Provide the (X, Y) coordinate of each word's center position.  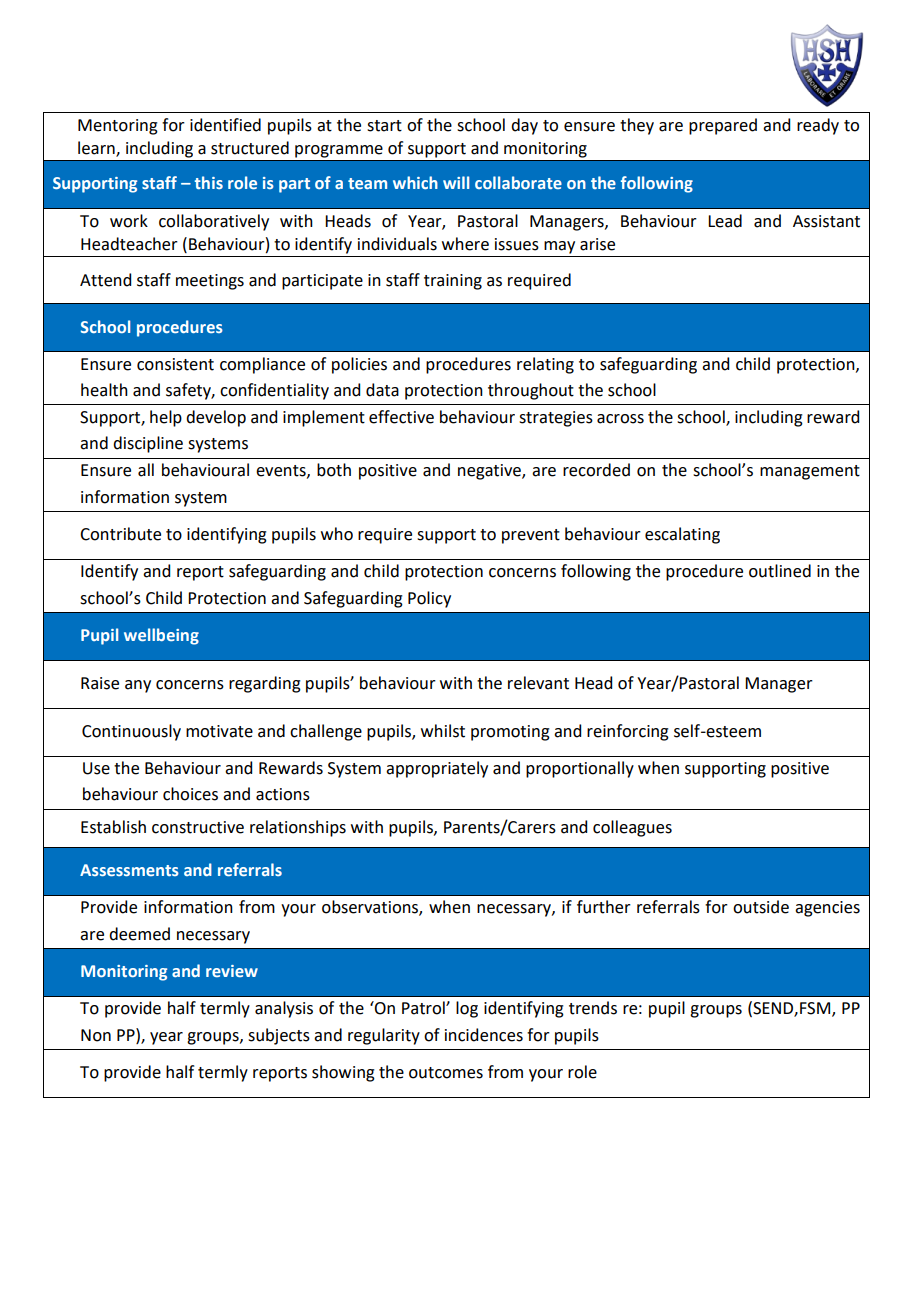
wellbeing (161, 636)
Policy (429, 599)
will (456, 182)
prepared (723, 126)
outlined (780, 571)
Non (96, 1035)
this (209, 182)
